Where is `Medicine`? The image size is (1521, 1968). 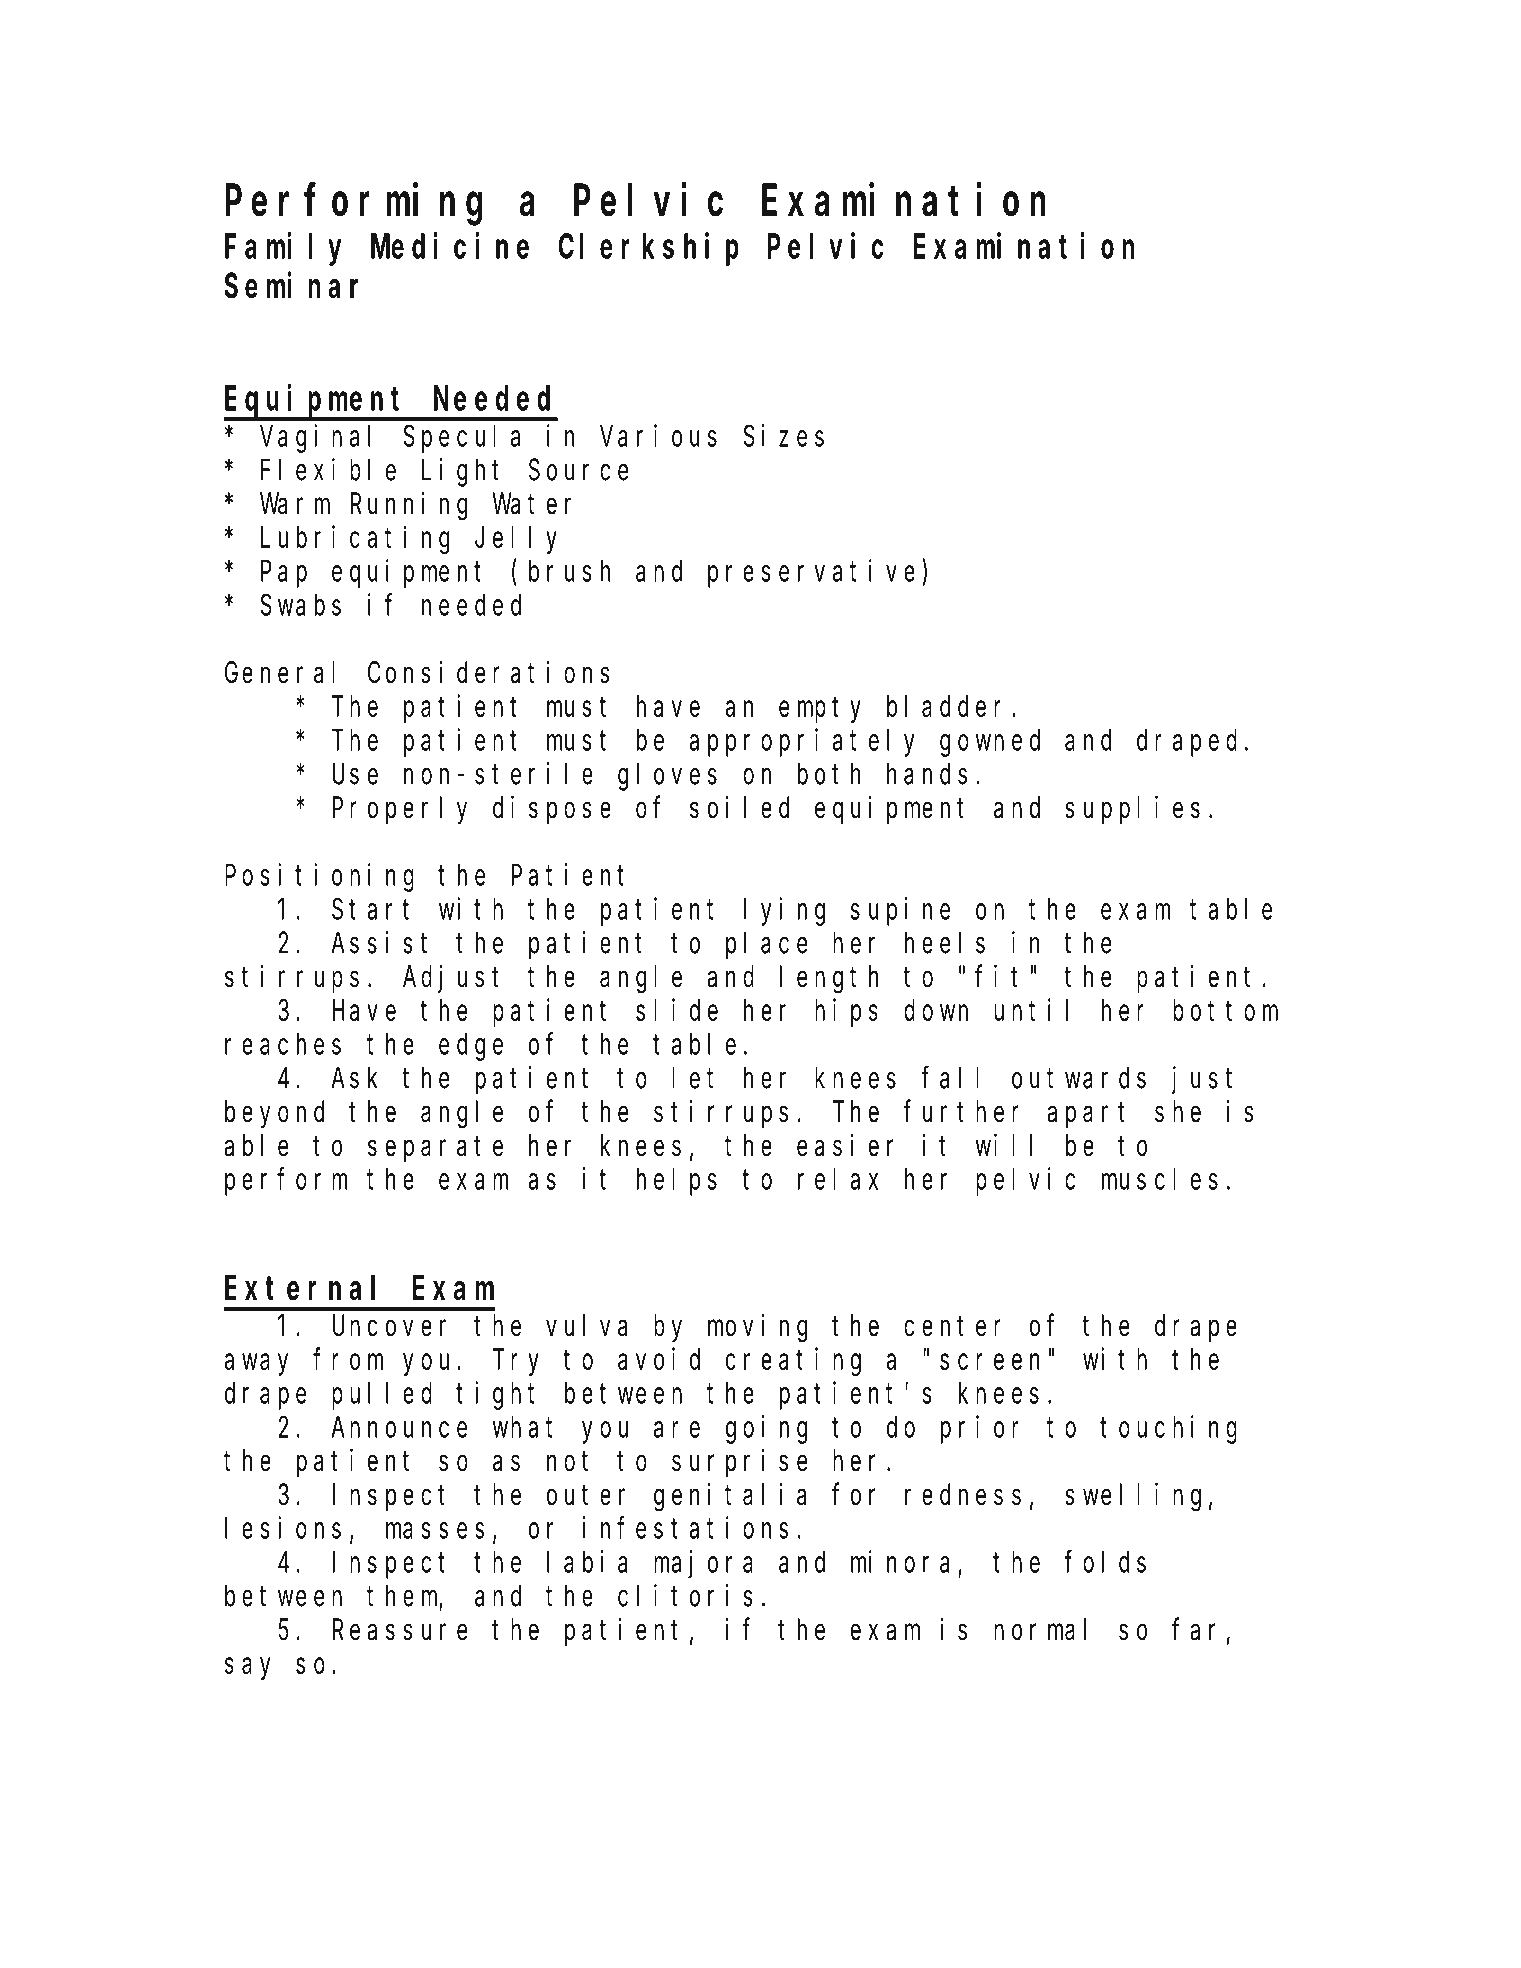 Medicine is located at coordinates (450, 246).
